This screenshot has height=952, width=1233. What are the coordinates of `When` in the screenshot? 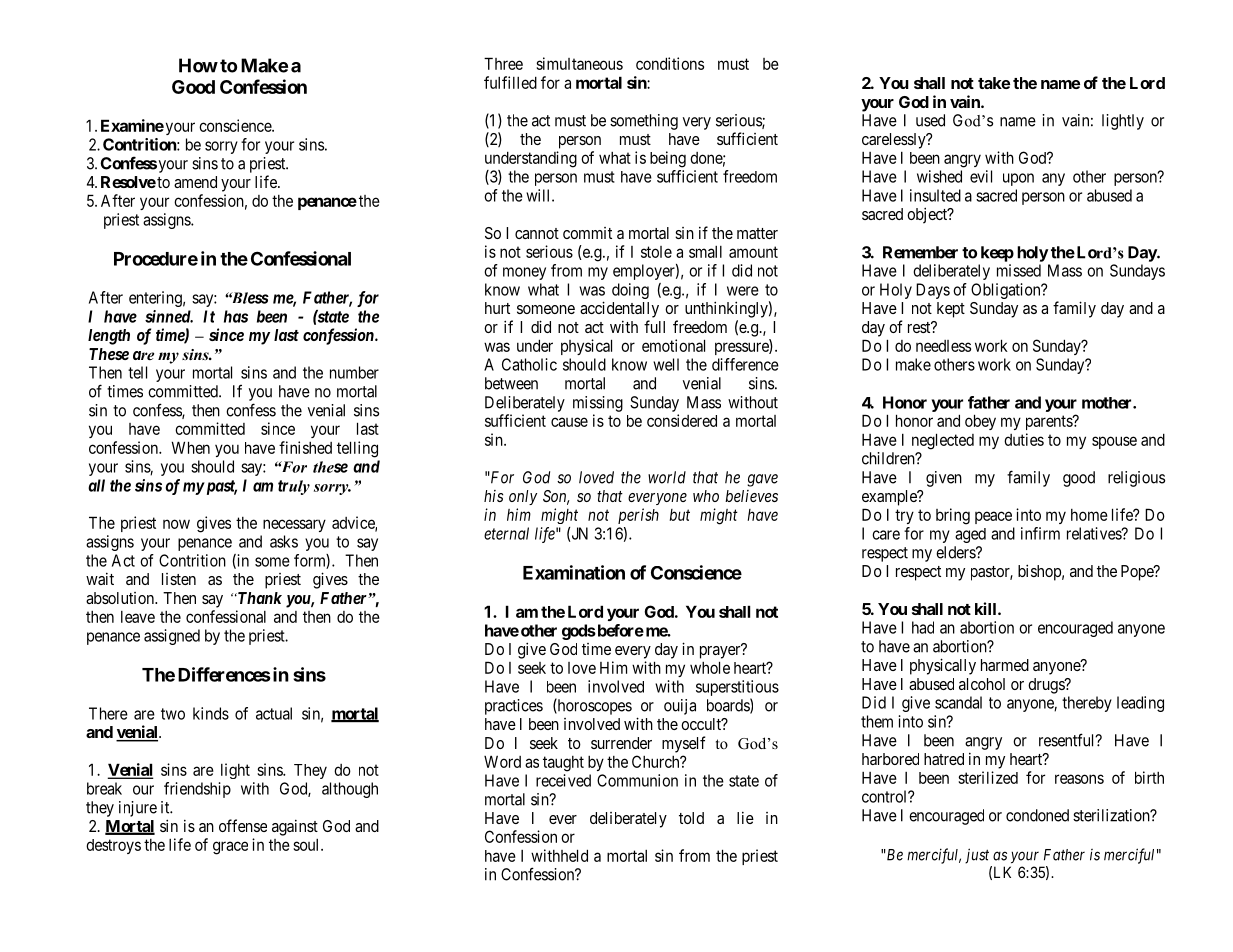 It's located at (190, 447).
